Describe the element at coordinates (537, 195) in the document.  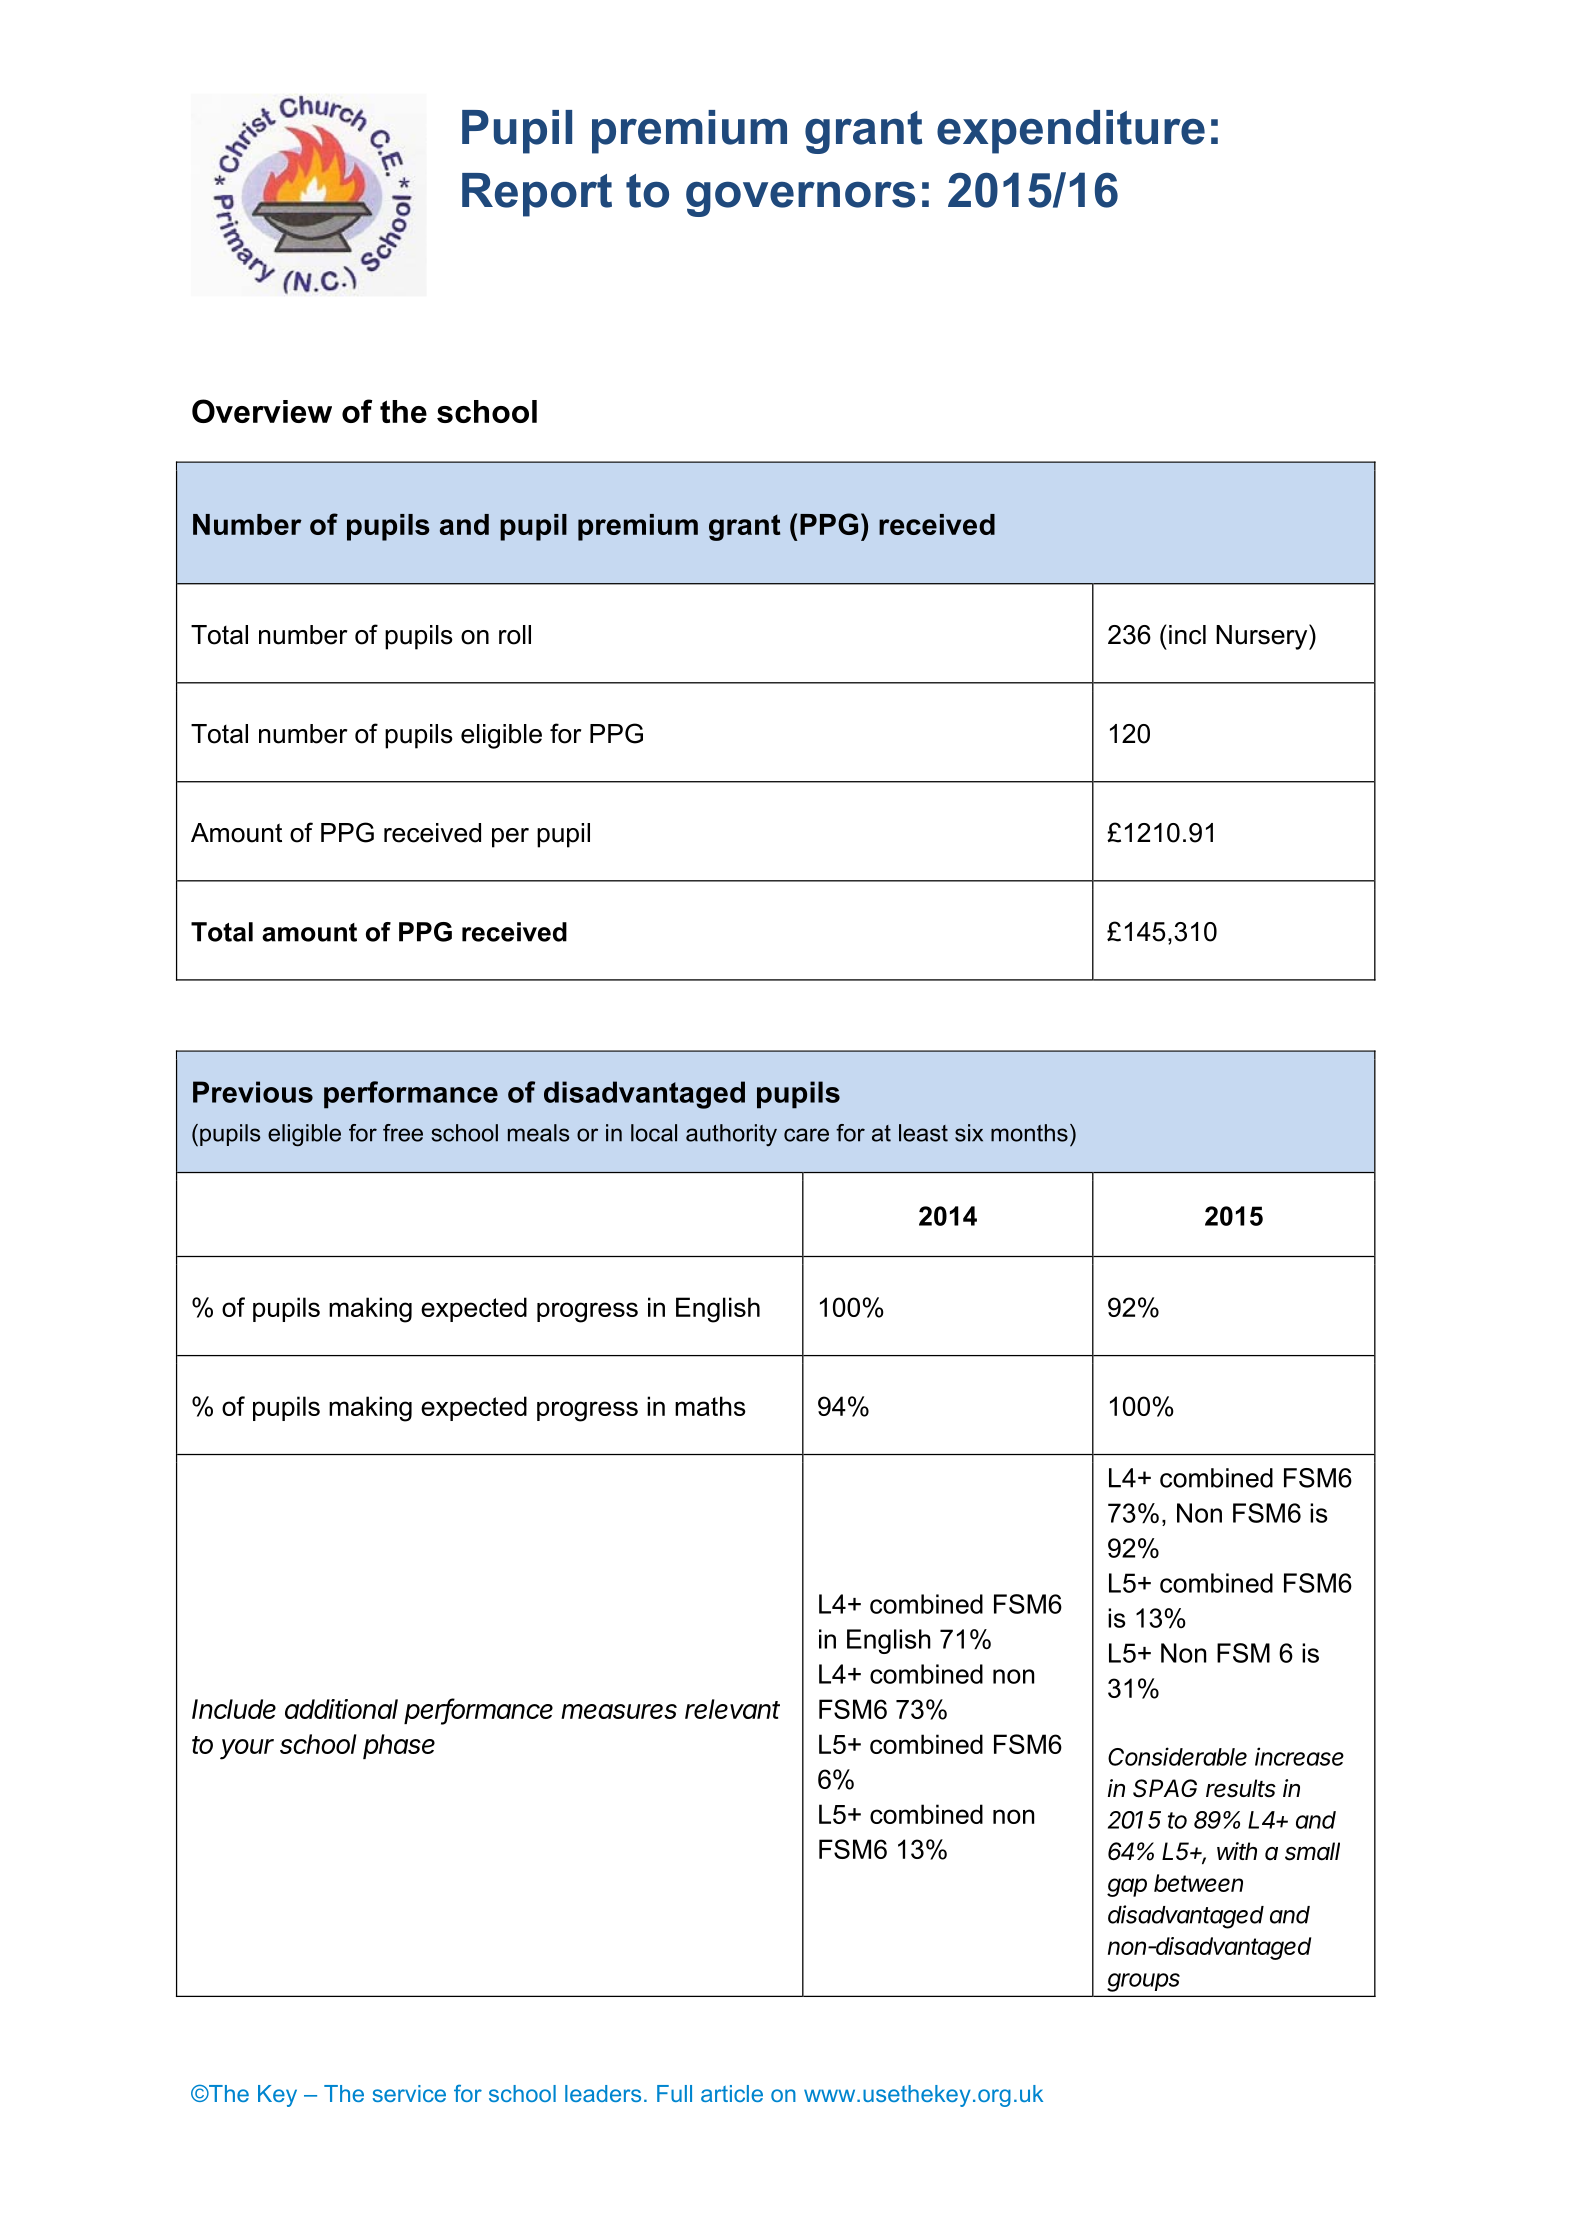
I see `Report` at that location.
